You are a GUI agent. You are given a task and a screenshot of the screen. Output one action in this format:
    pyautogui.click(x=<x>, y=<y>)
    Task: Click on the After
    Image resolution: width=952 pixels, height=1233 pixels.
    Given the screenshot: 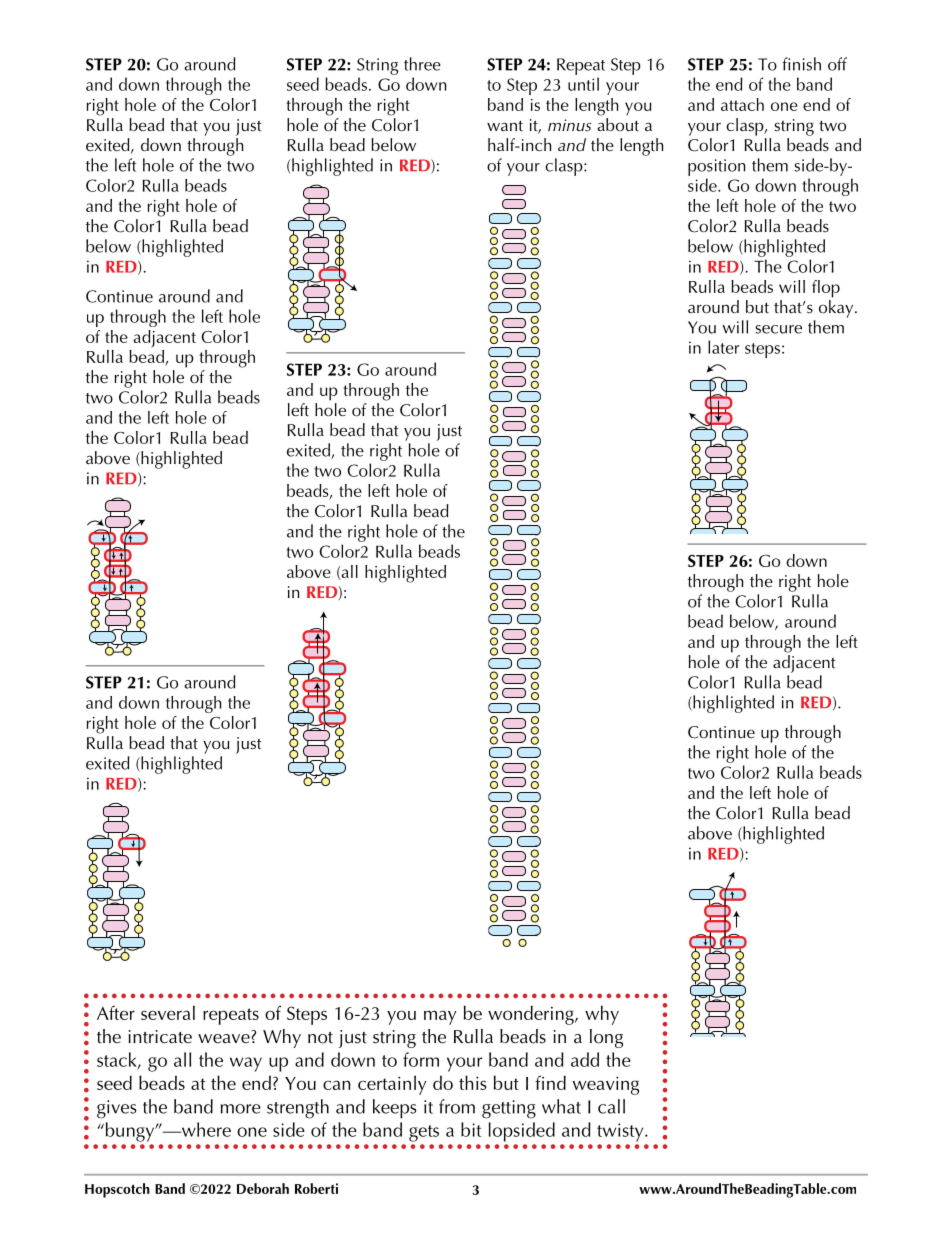 What is the action you would take?
    pyautogui.click(x=116, y=1013)
